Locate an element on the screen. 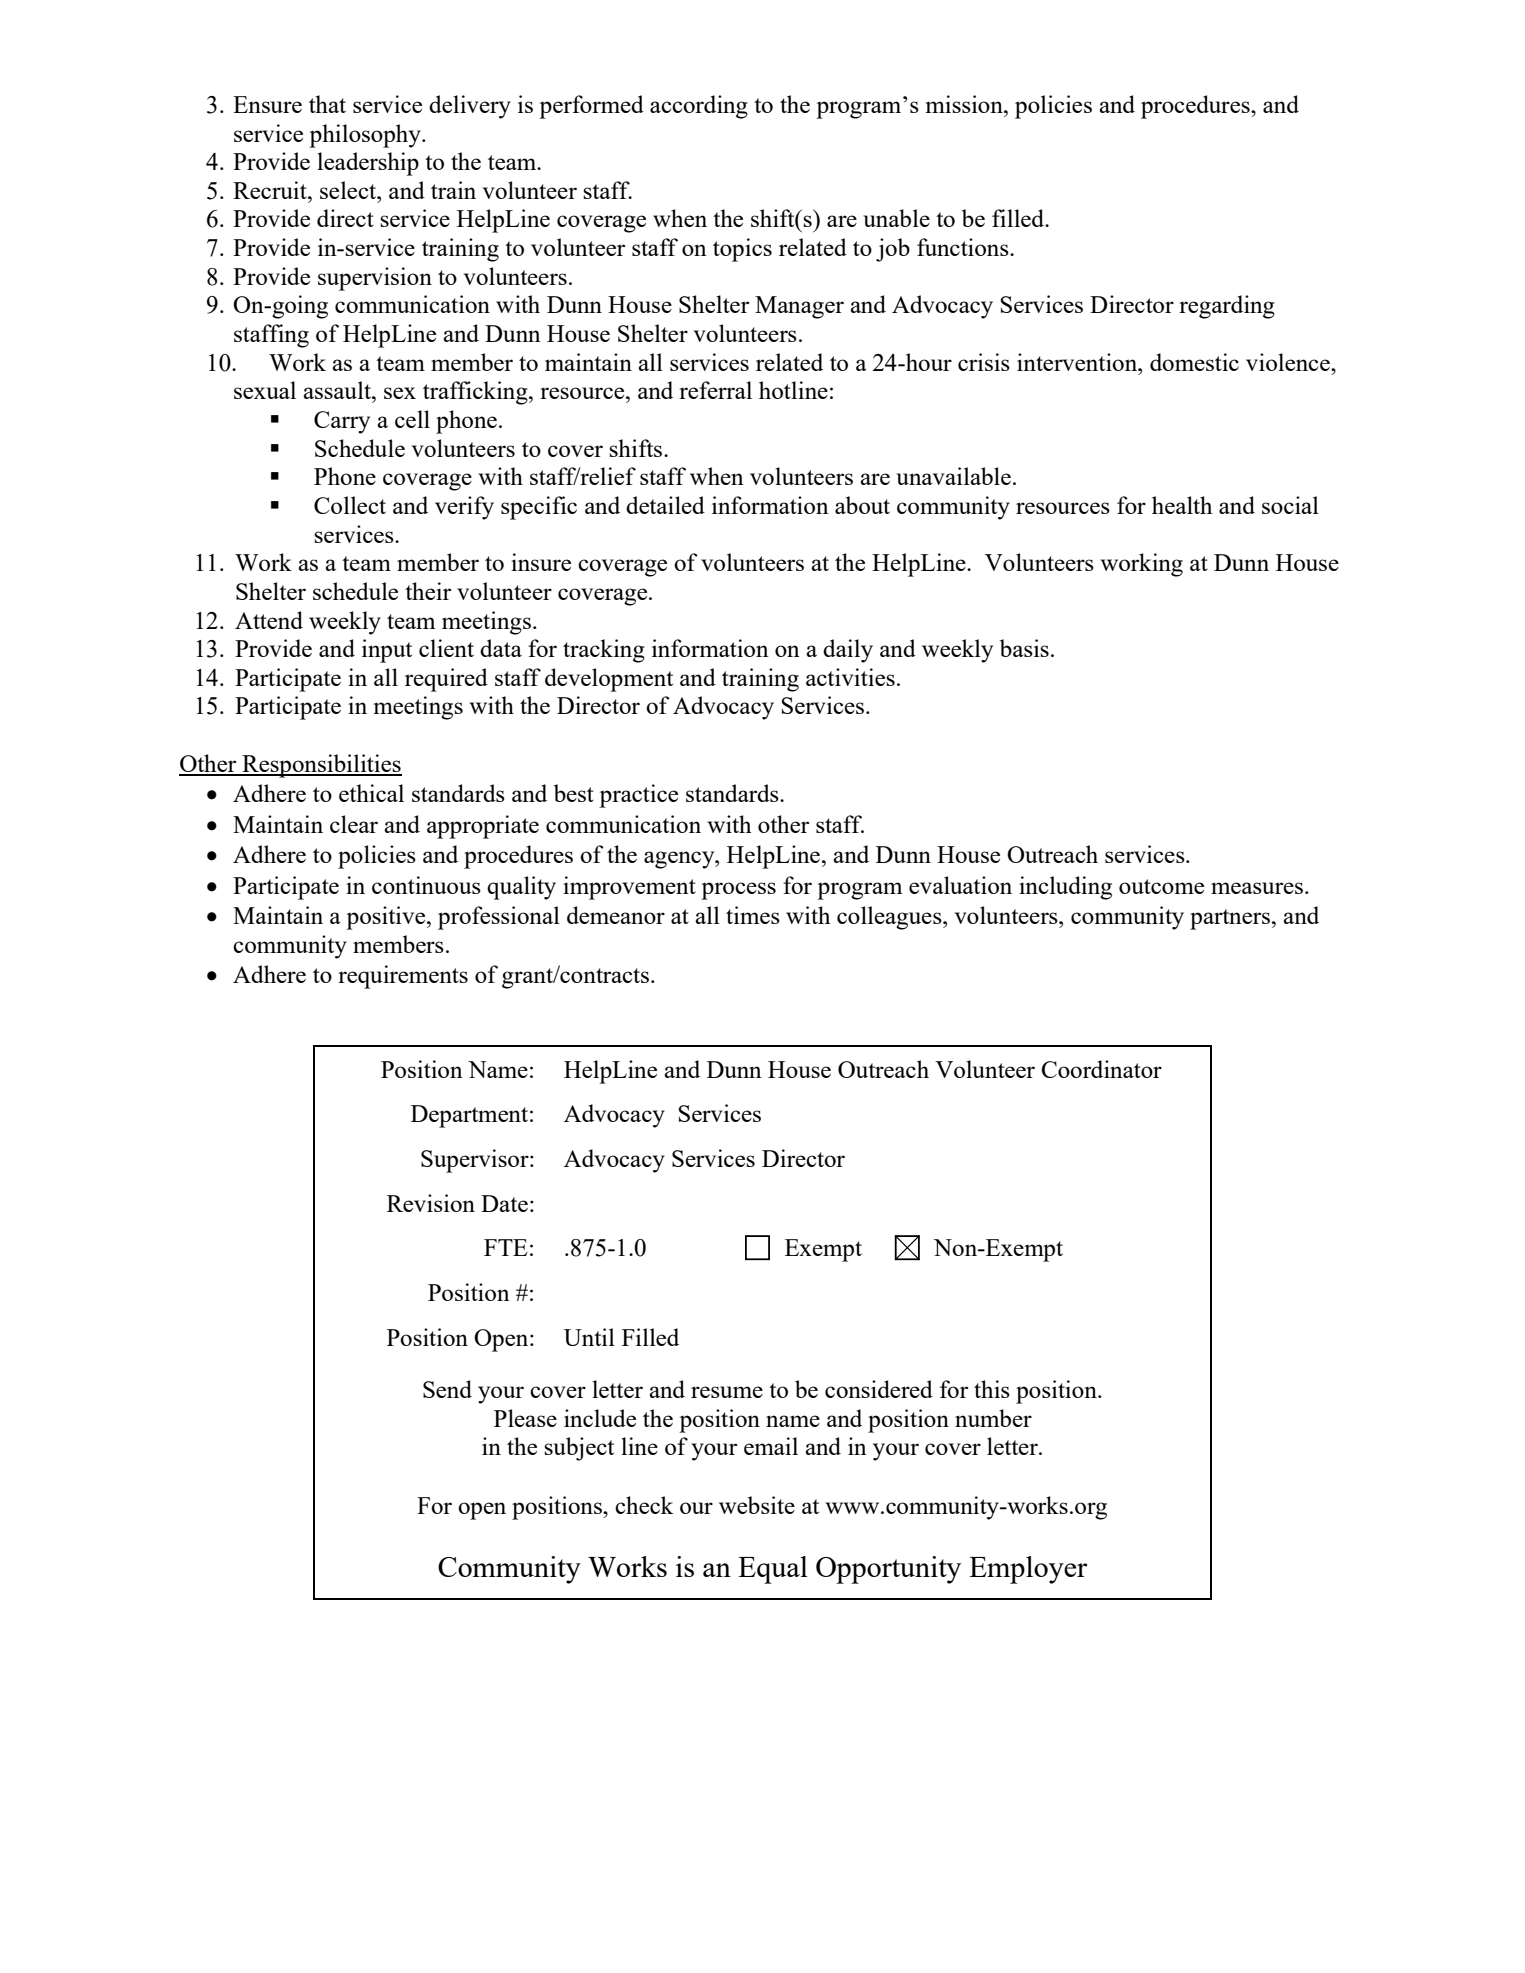 This screenshot has width=1525, height=1973. Coordinator is located at coordinates (1101, 1069).
